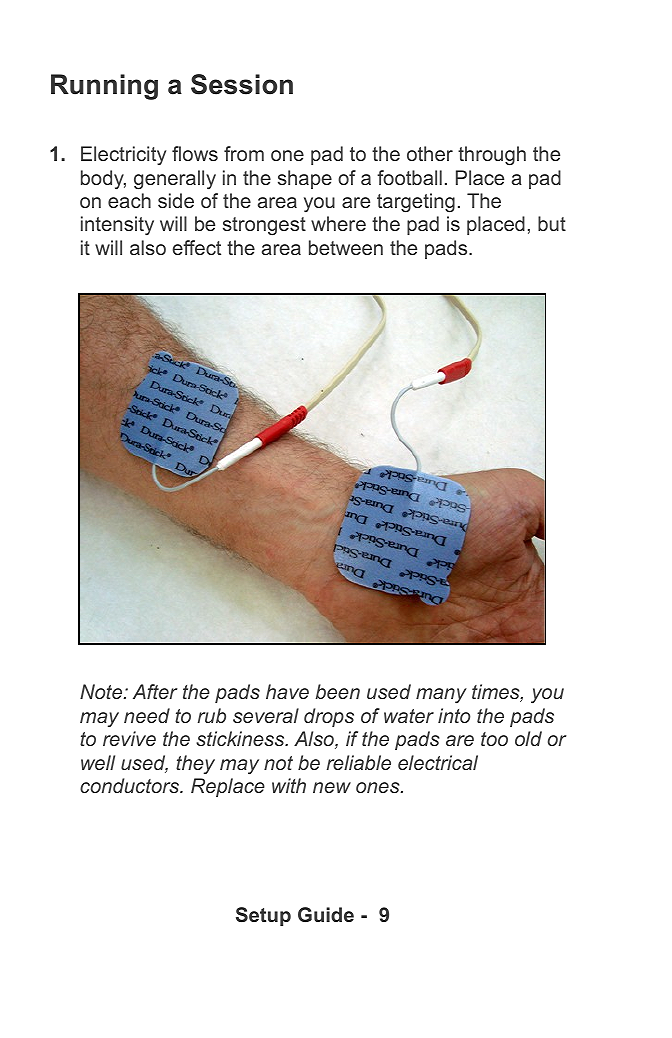 The height and width of the document is (1038, 672). I want to click on shape, so click(305, 179).
